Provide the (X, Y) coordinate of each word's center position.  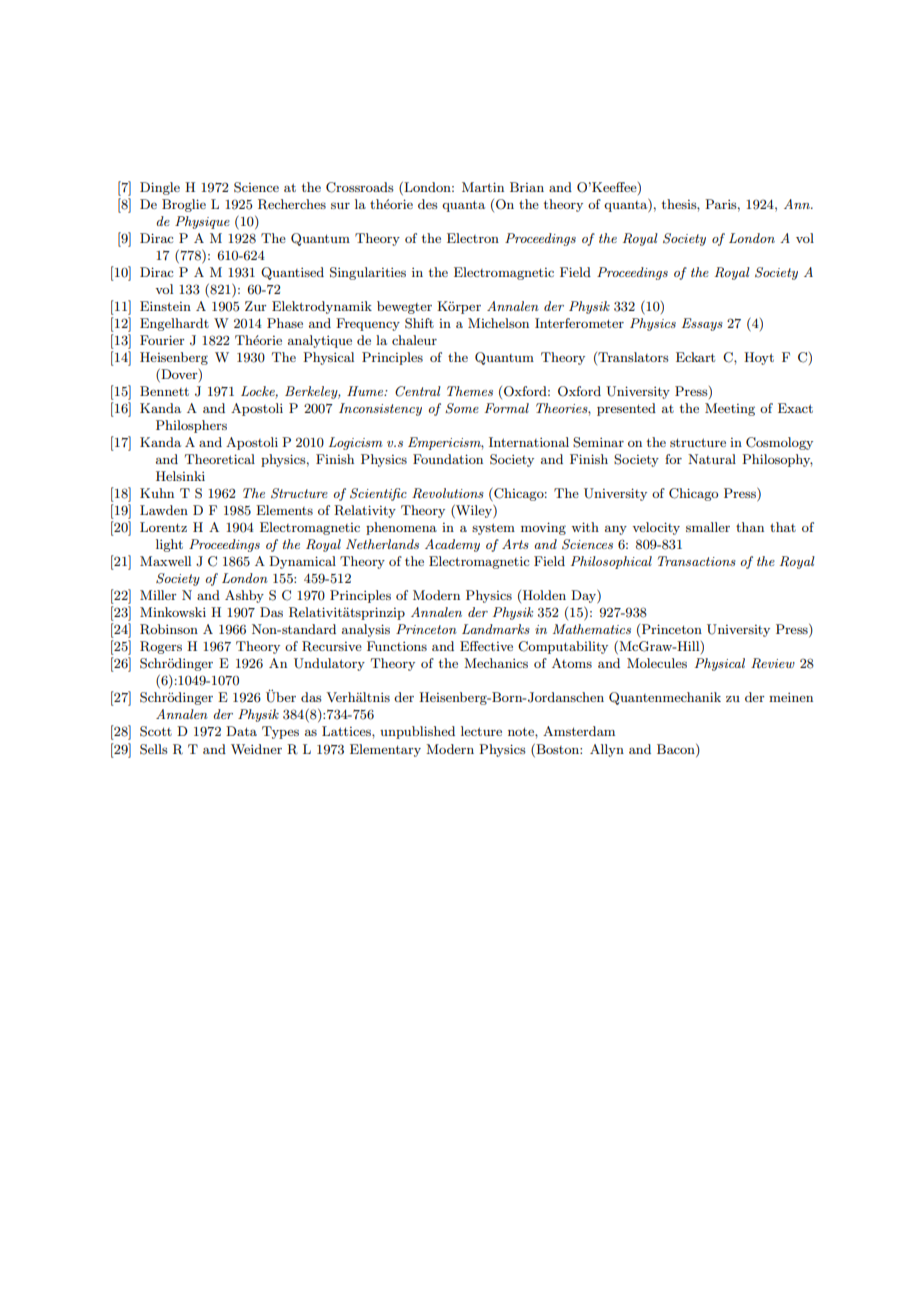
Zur (256, 306)
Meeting (730, 409)
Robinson (169, 629)
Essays (702, 324)
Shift (419, 323)
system (493, 529)
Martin (483, 187)
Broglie (184, 205)
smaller (708, 527)
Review (773, 663)
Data (241, 731)
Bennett (164, 391)
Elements (284, 510)
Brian (527, 187)
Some (462, 408)
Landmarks (496, 629)
